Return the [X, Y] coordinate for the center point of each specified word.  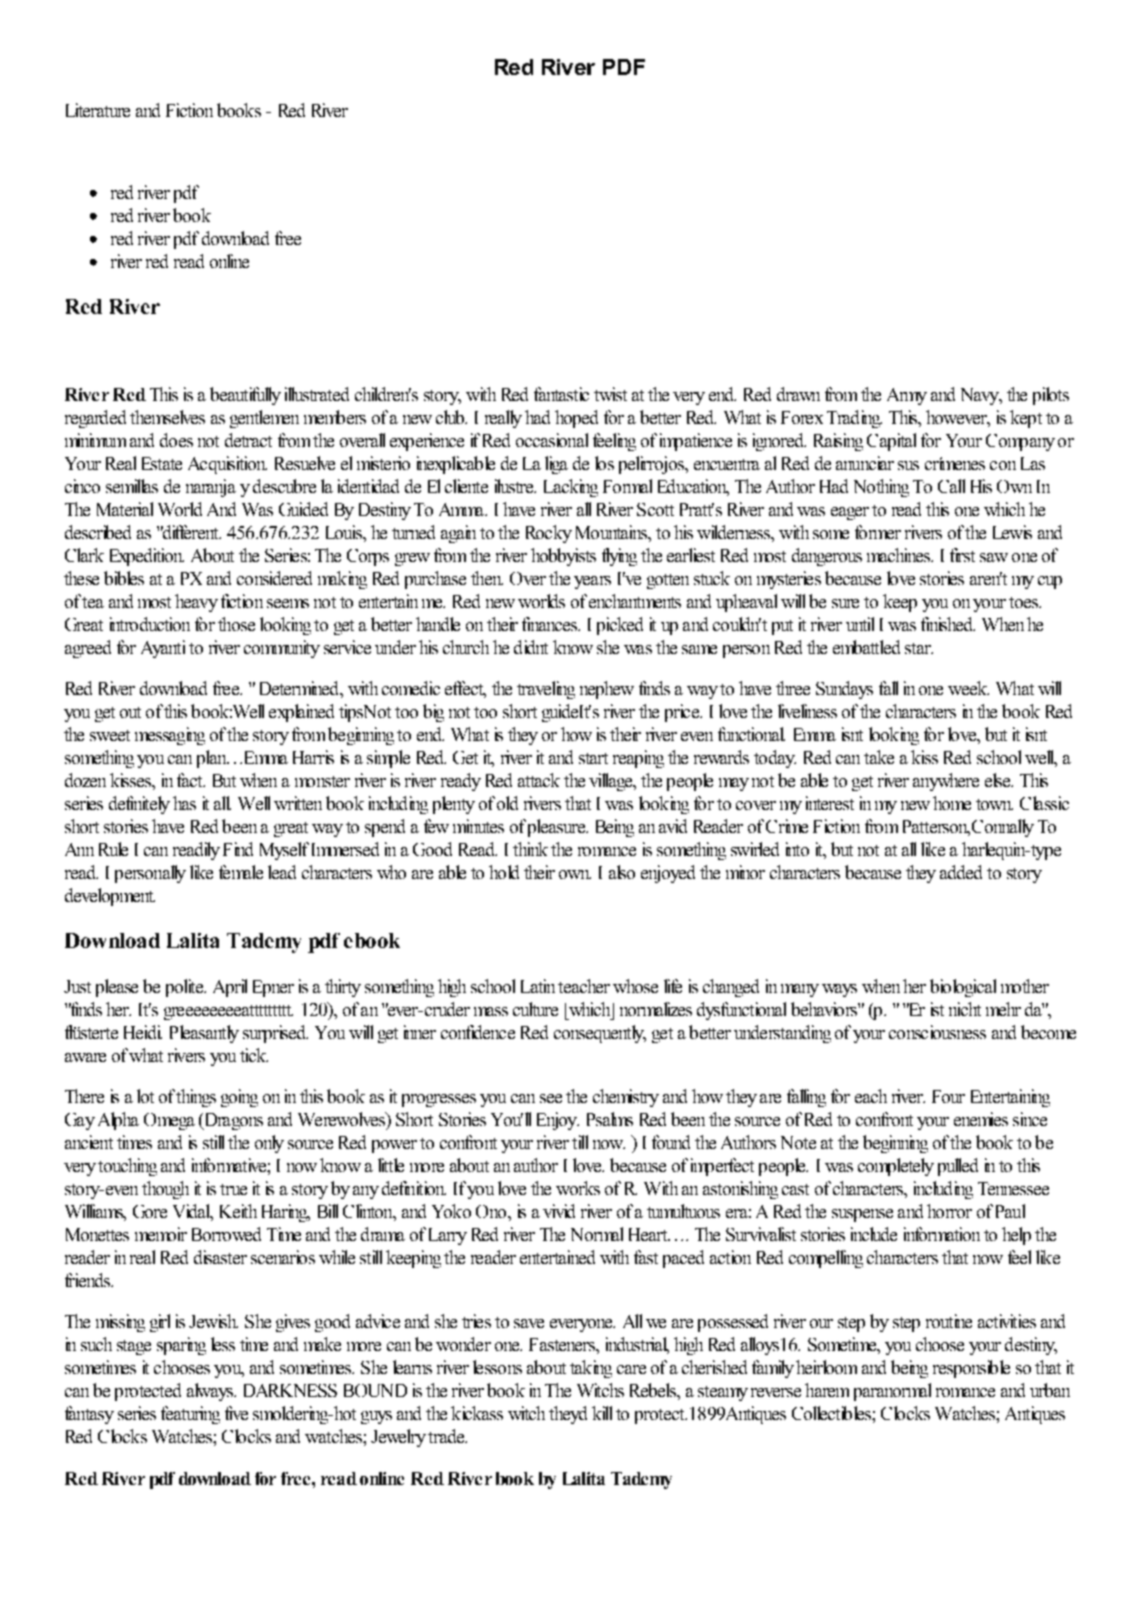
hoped [576, 419]
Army [907, 396]
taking [591, 1369]
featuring [190, 1415]
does [176, 440]
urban [1050, 1390]
